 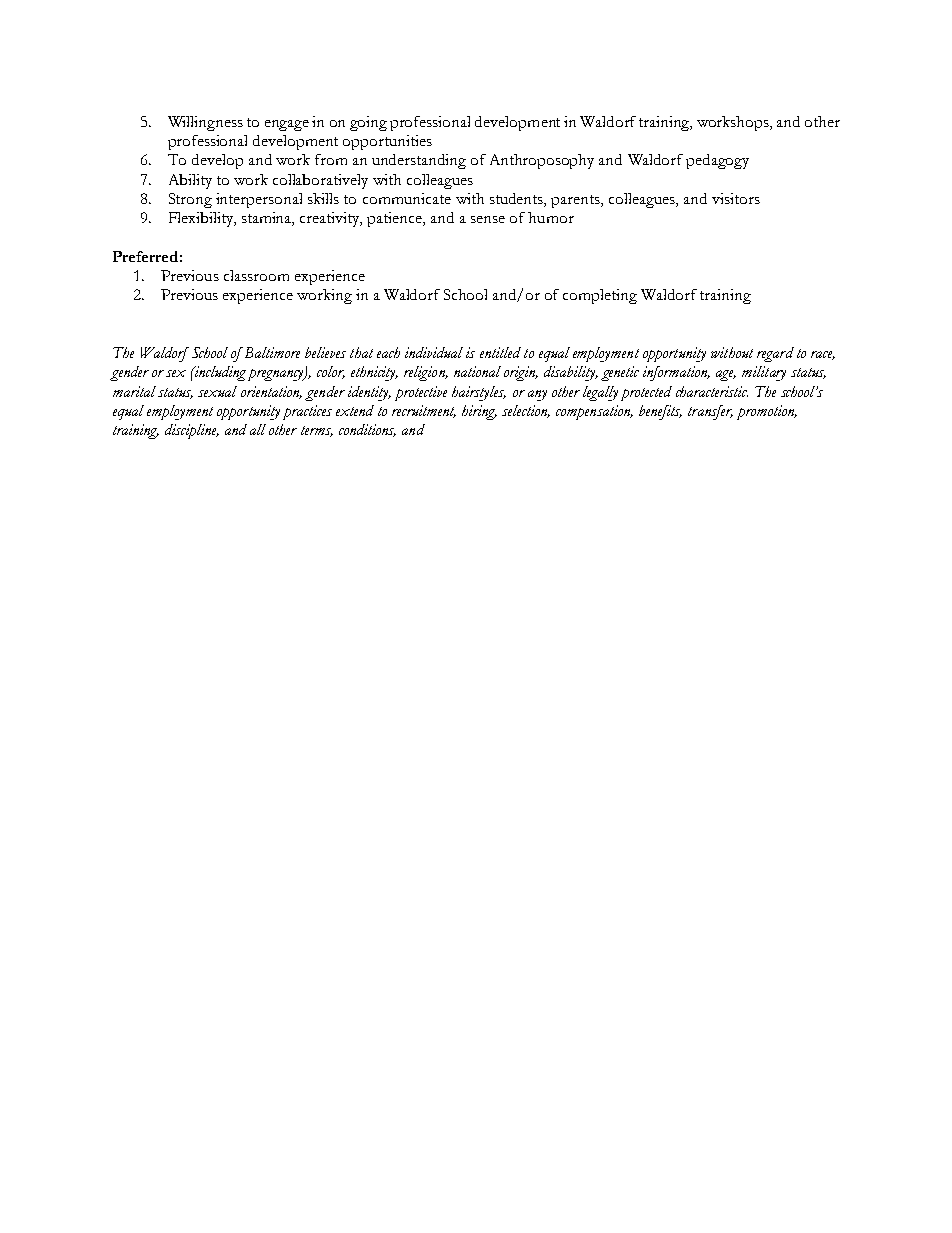 What do you see at coordinates (717, 161) in the screenshot?
I see `pedagogy` at bounding box center [717, 161].
